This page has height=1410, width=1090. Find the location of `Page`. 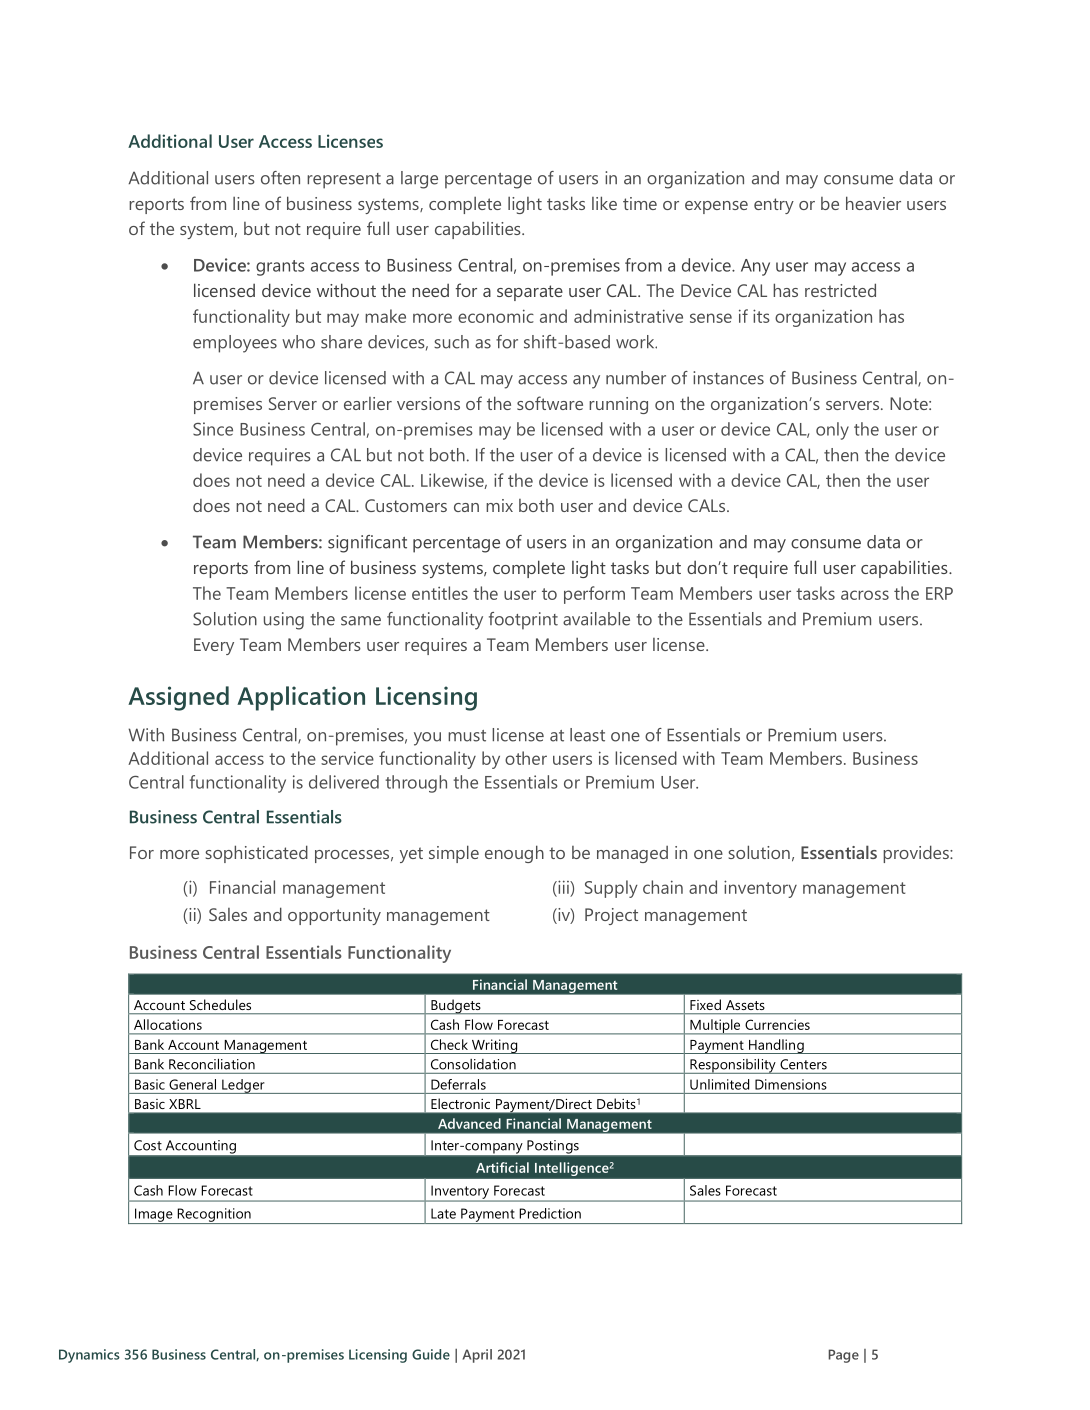

Page is located at coordinates (843, 1356).
